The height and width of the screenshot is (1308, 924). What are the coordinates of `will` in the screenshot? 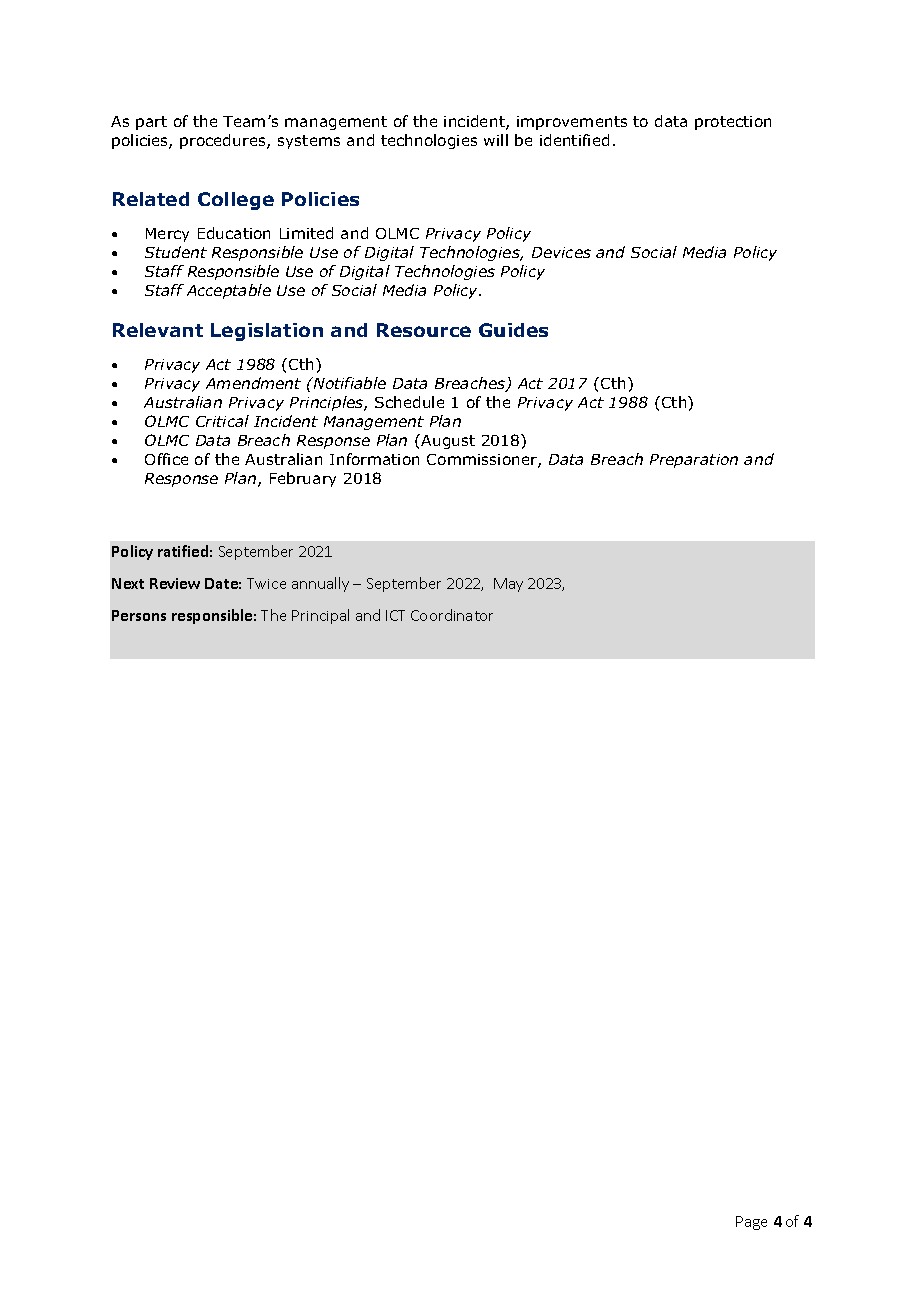 It's located at (496, 140).
